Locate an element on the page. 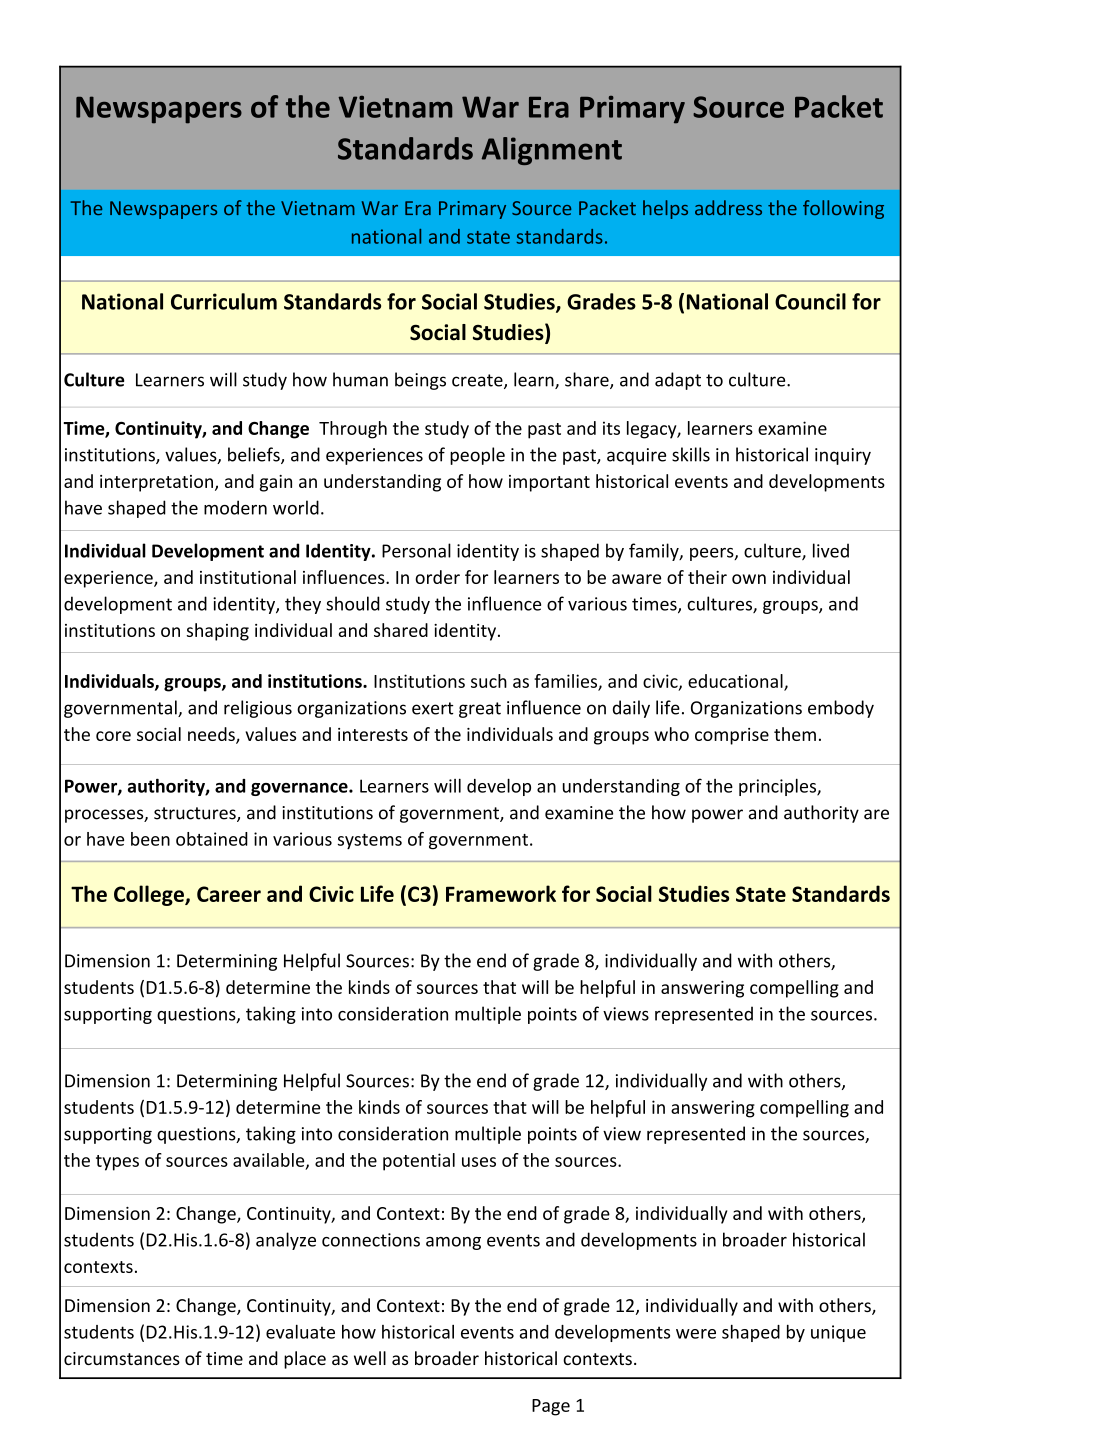 Image resolution: width=1118 pixels, height=1447 pixels. circumstances is located at coordinates (122, 1358).
